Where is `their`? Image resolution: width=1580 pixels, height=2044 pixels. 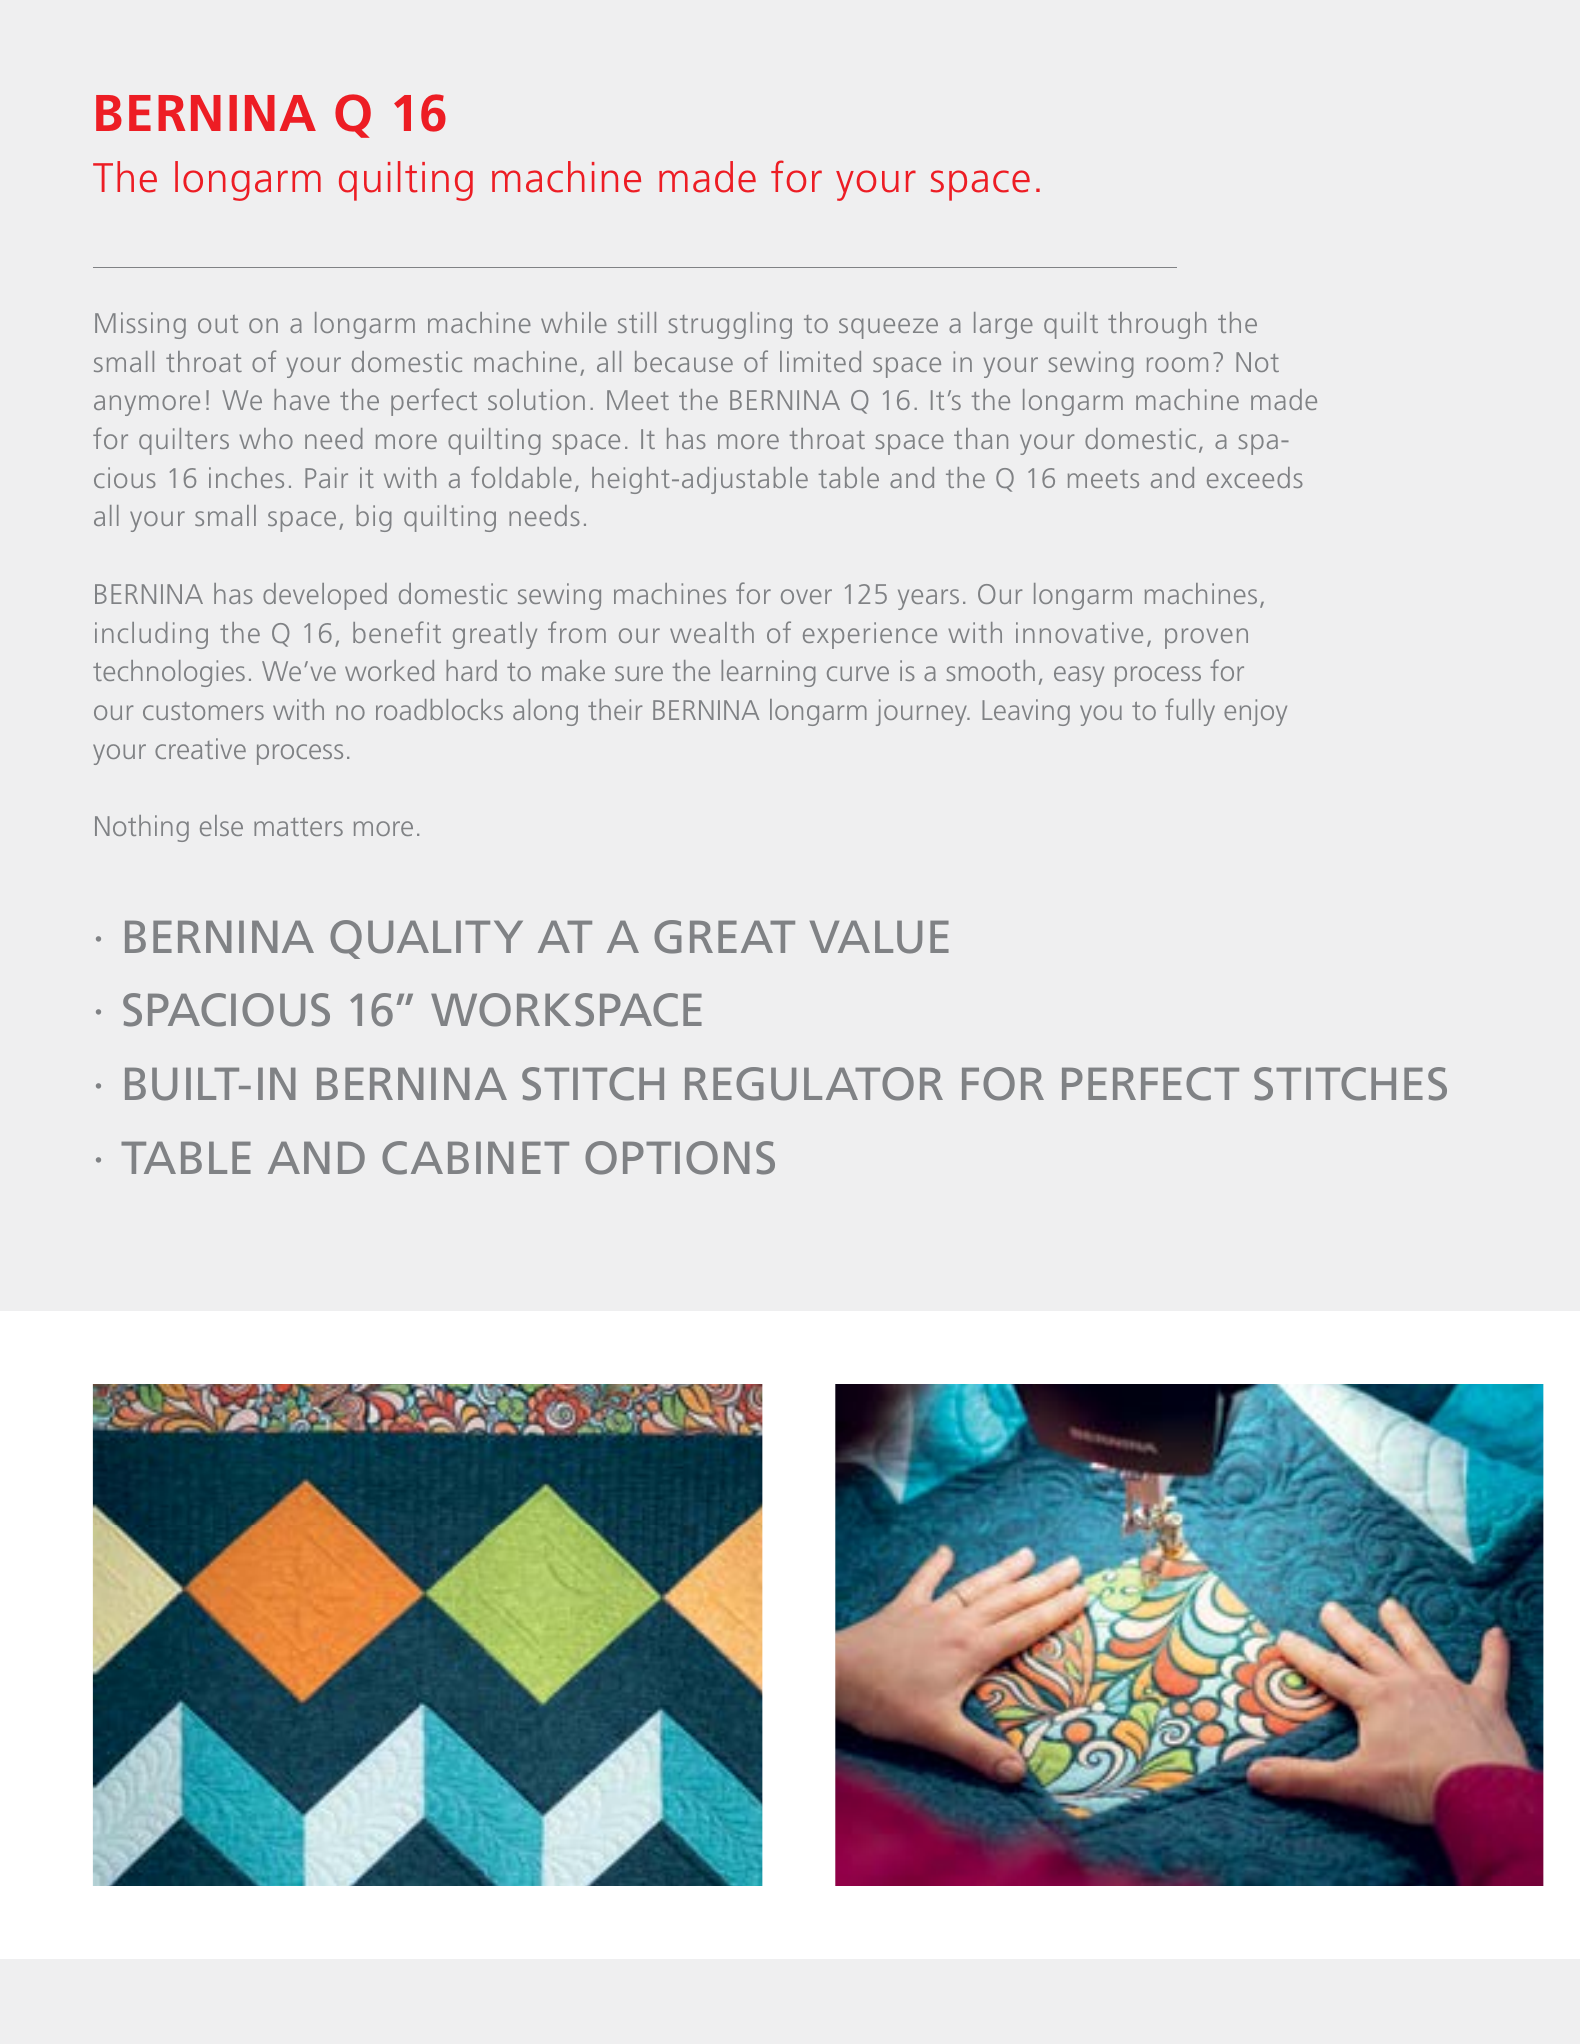
their is located at coordinates (615, 709).
